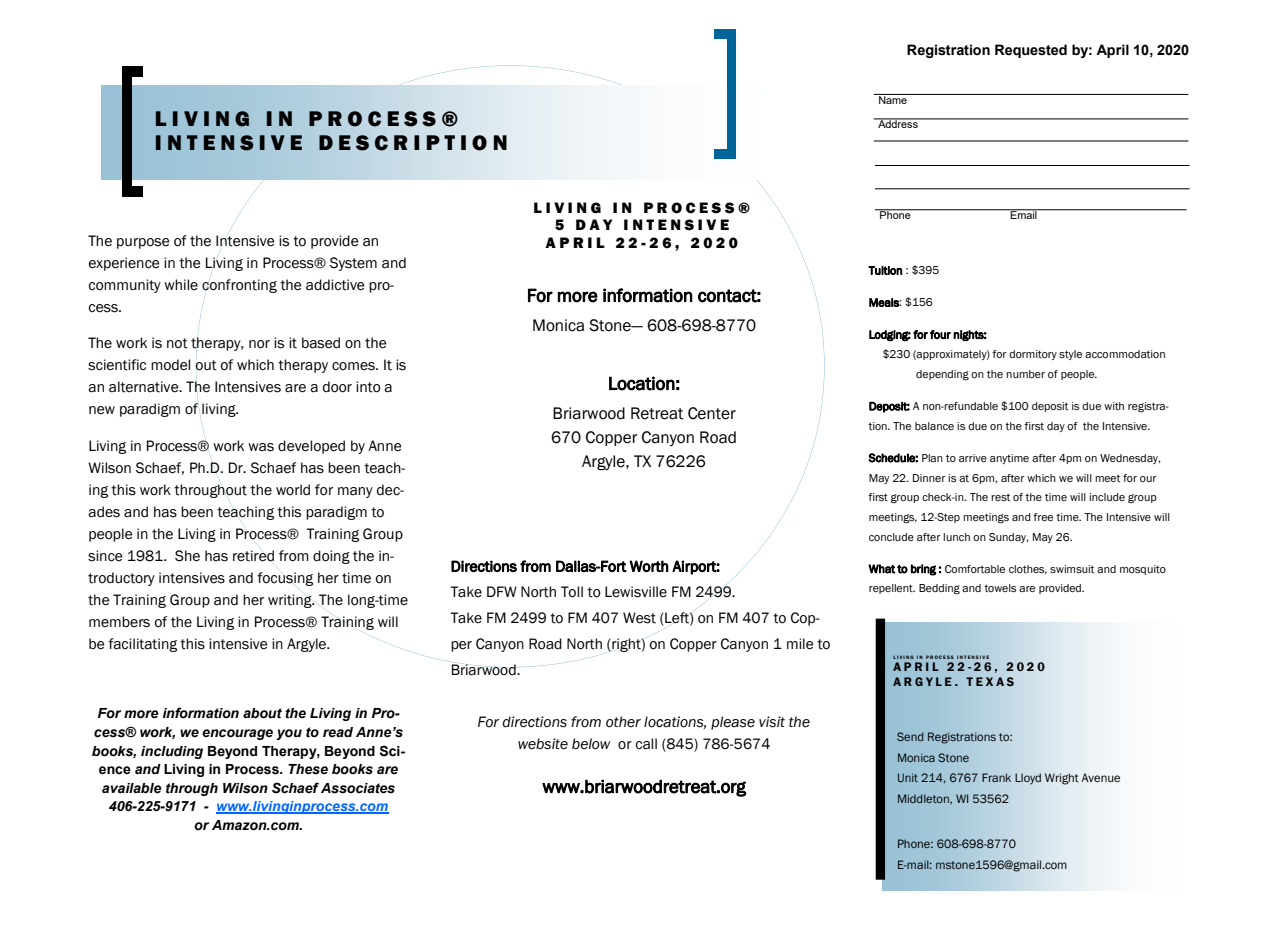  What do you see at coordinates (239, 286) in the image?
I see `confronting` at bounding box center [239, 286].
